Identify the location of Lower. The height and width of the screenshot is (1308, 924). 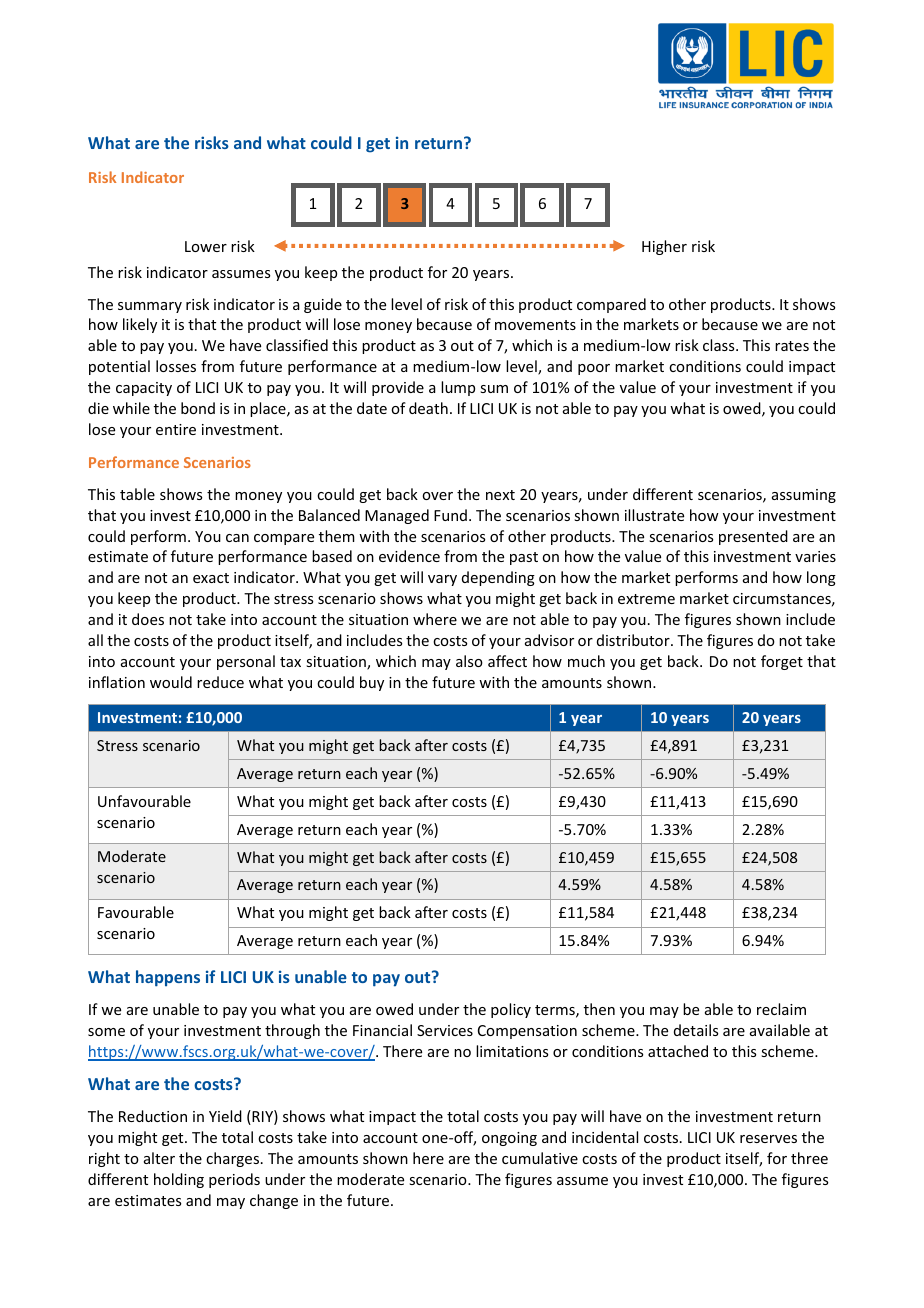
(206, 246).
